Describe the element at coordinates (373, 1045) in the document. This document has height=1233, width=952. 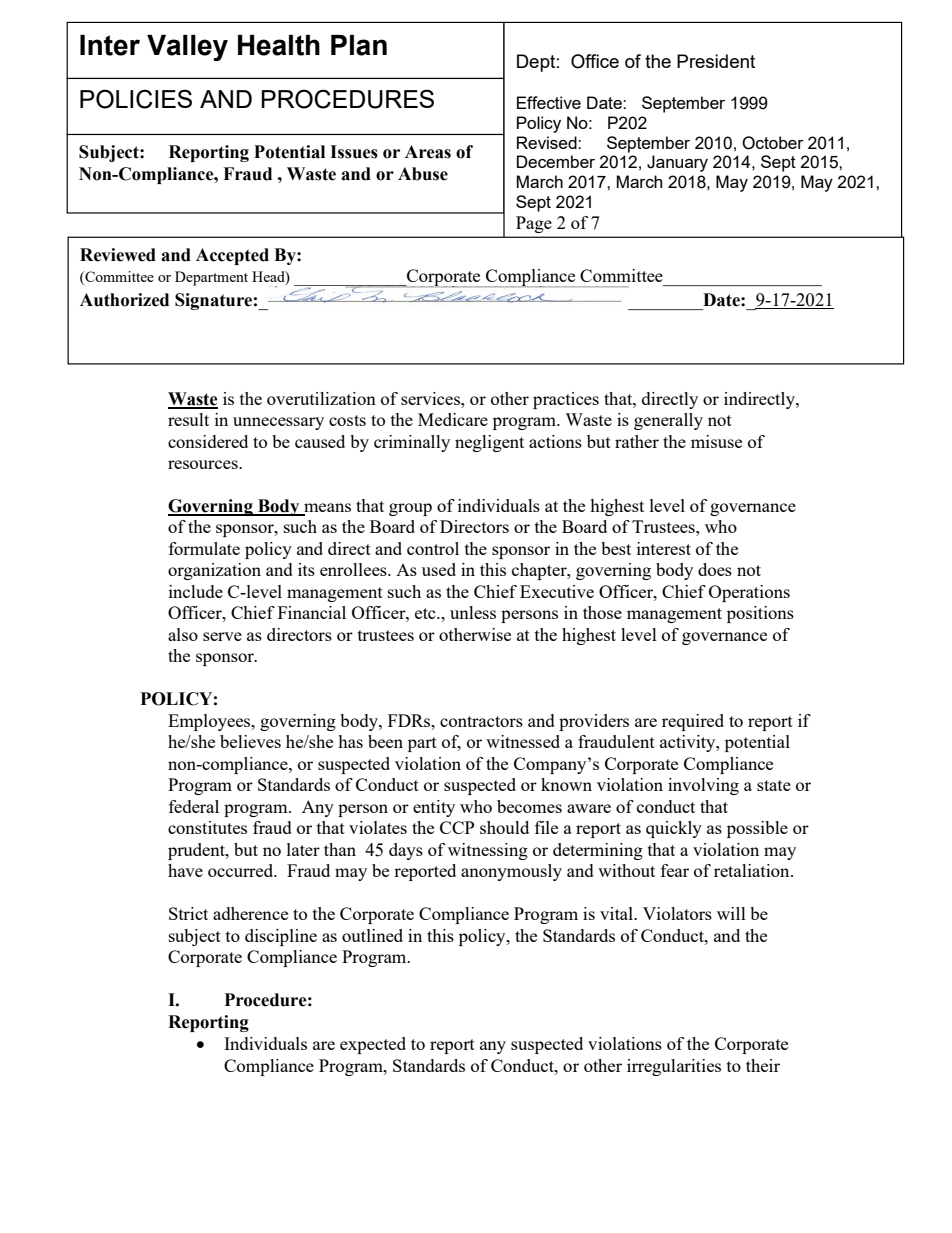
I see `expected` at that location.
